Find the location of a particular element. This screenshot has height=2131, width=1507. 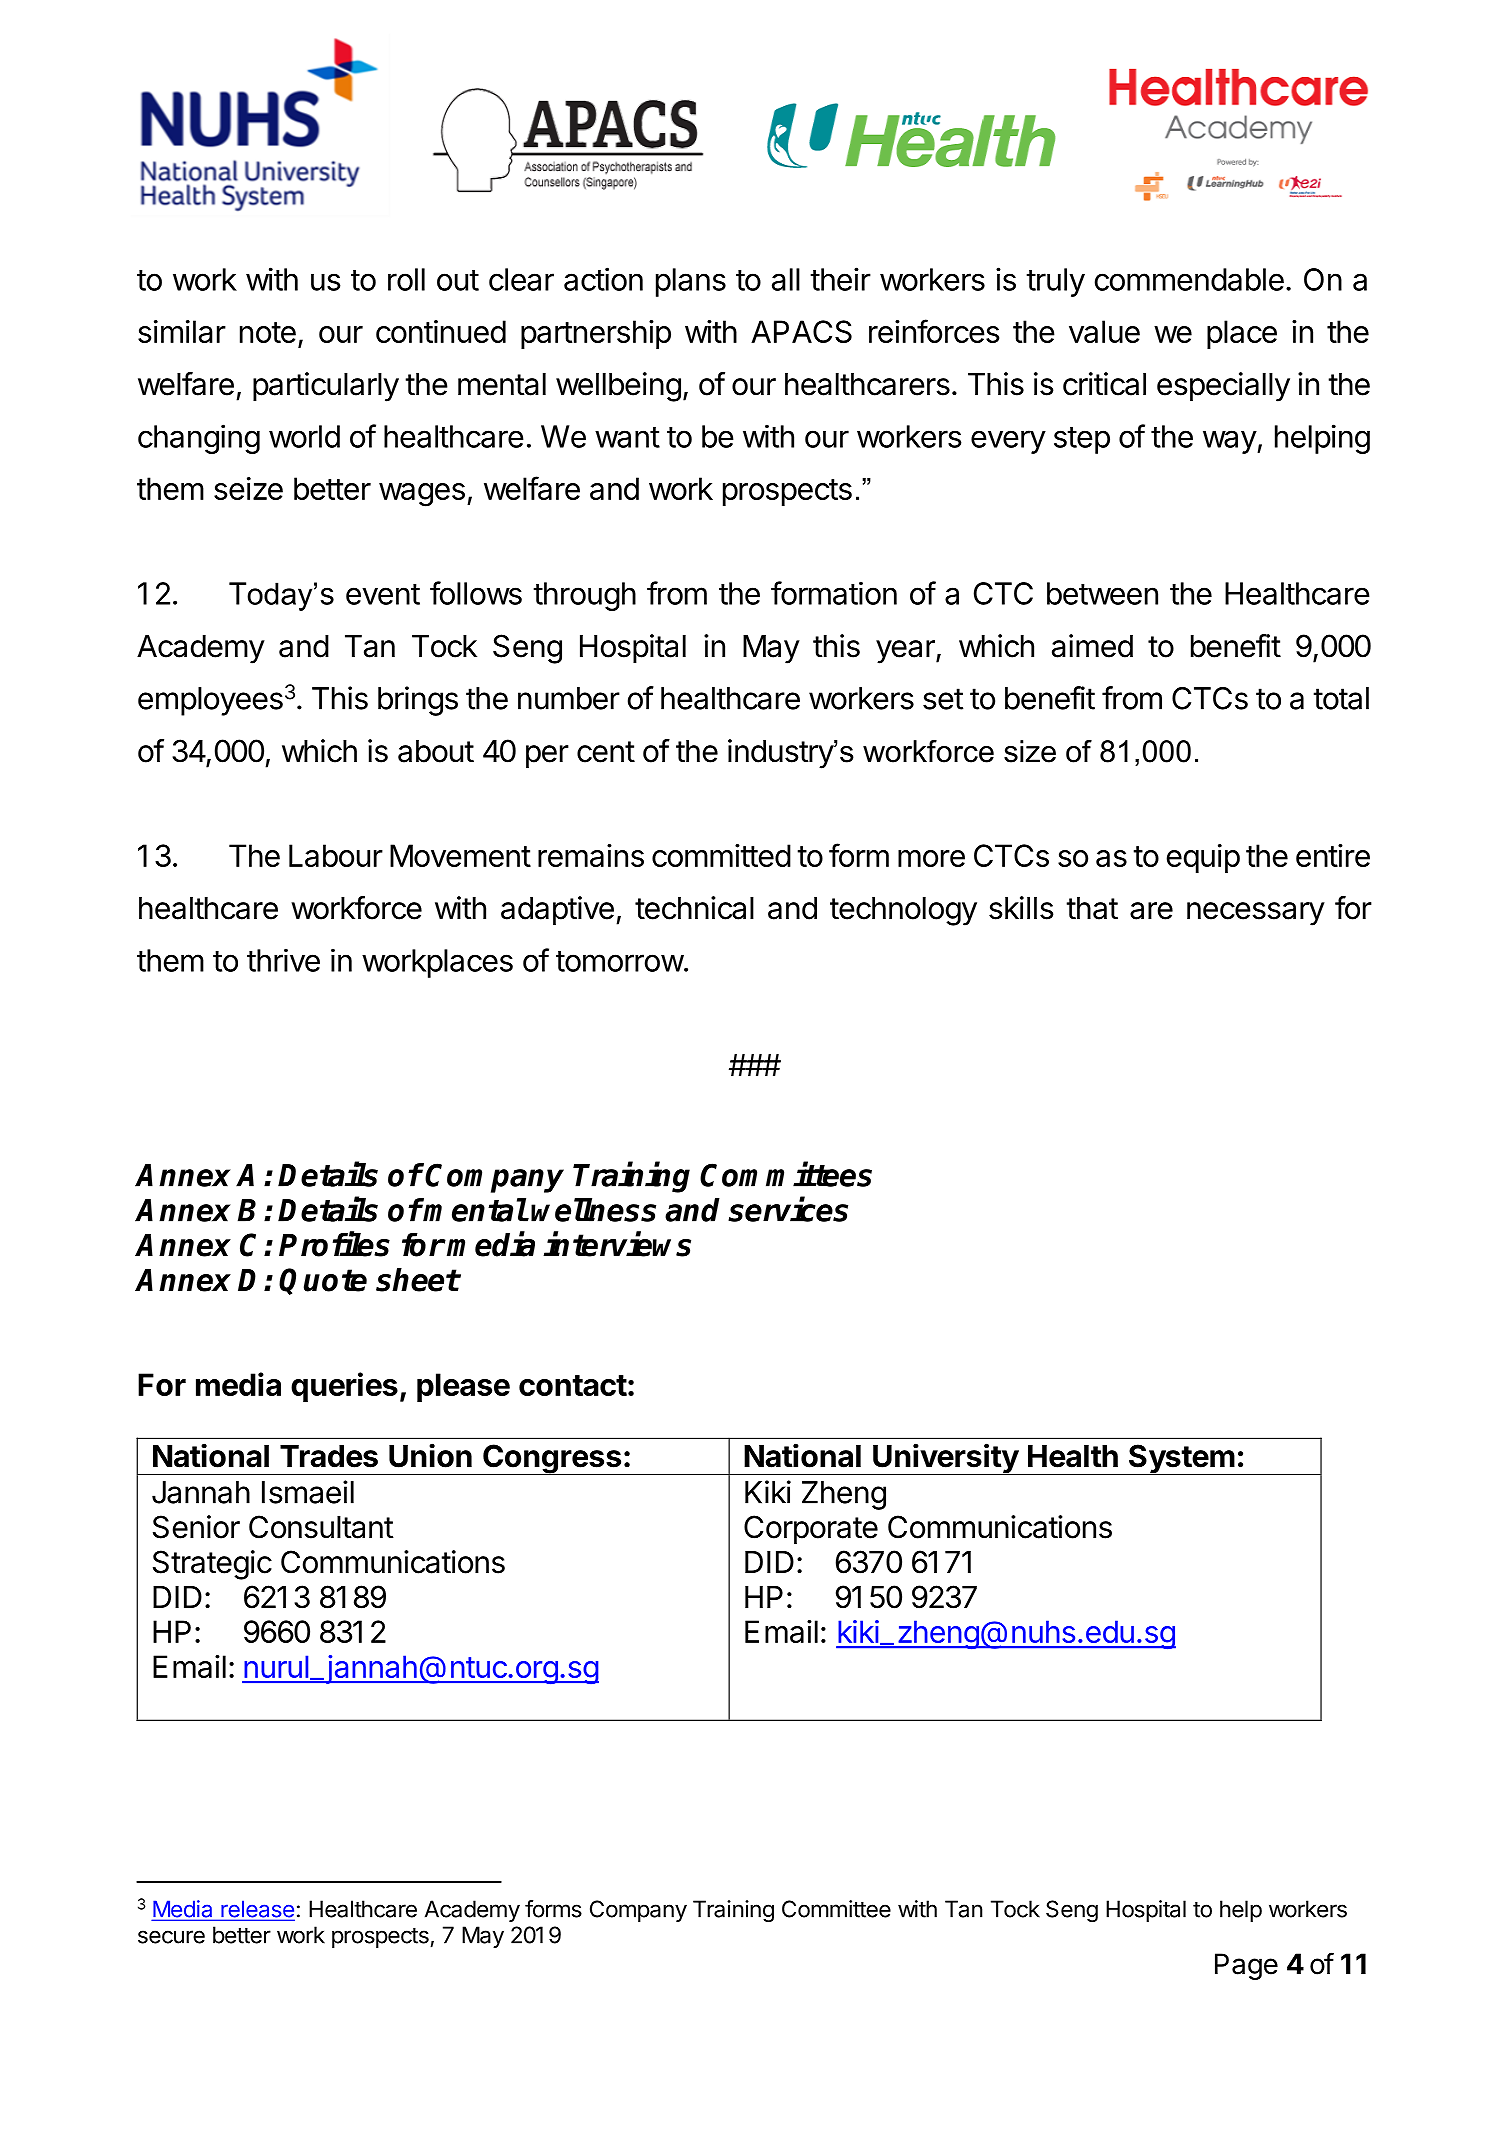

plans is located at coordinates (691, 282).
